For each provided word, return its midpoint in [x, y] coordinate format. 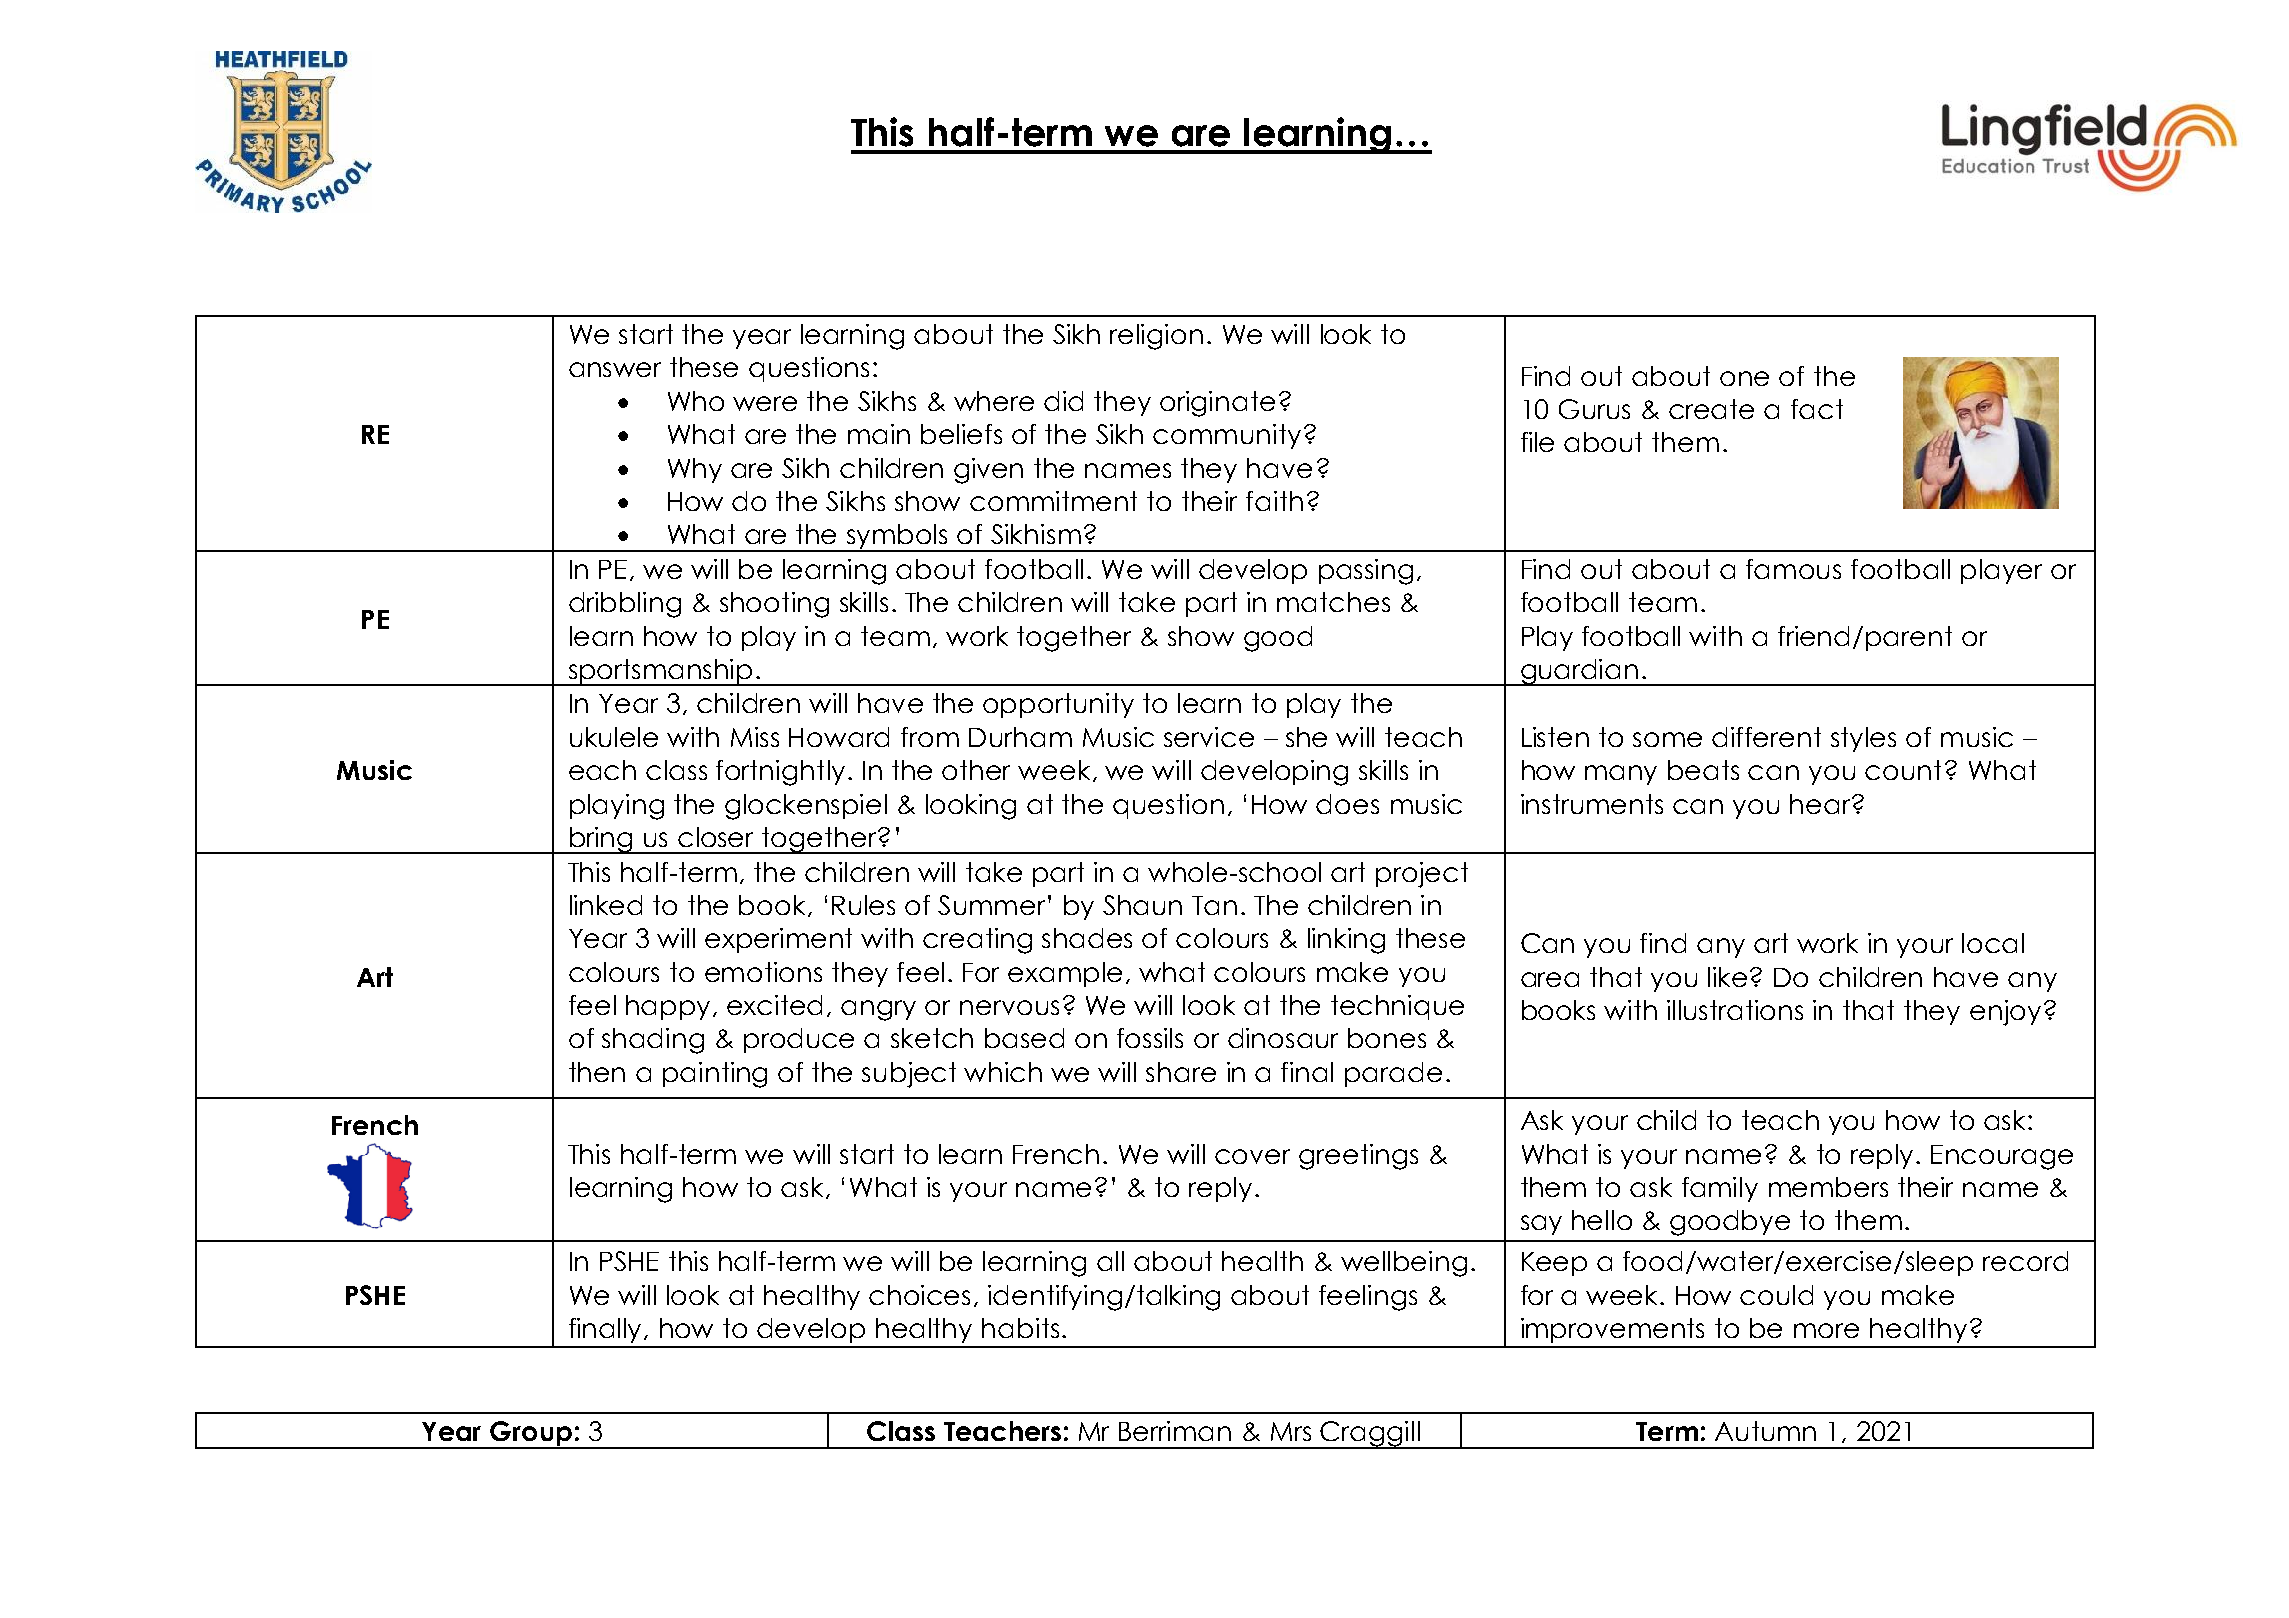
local [1993, 943]
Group [531, 1435]
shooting [774, 605]
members [1828, 1187]
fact [1817, 409]
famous [1793, 569]
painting [715, 1075]
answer [615, 369]
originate [1217, 404]
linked [606, 905]
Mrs [1291, 1431]
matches [1333, 602]
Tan [1214, 905]
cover [1252, 1156]
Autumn [1765, 1431]
